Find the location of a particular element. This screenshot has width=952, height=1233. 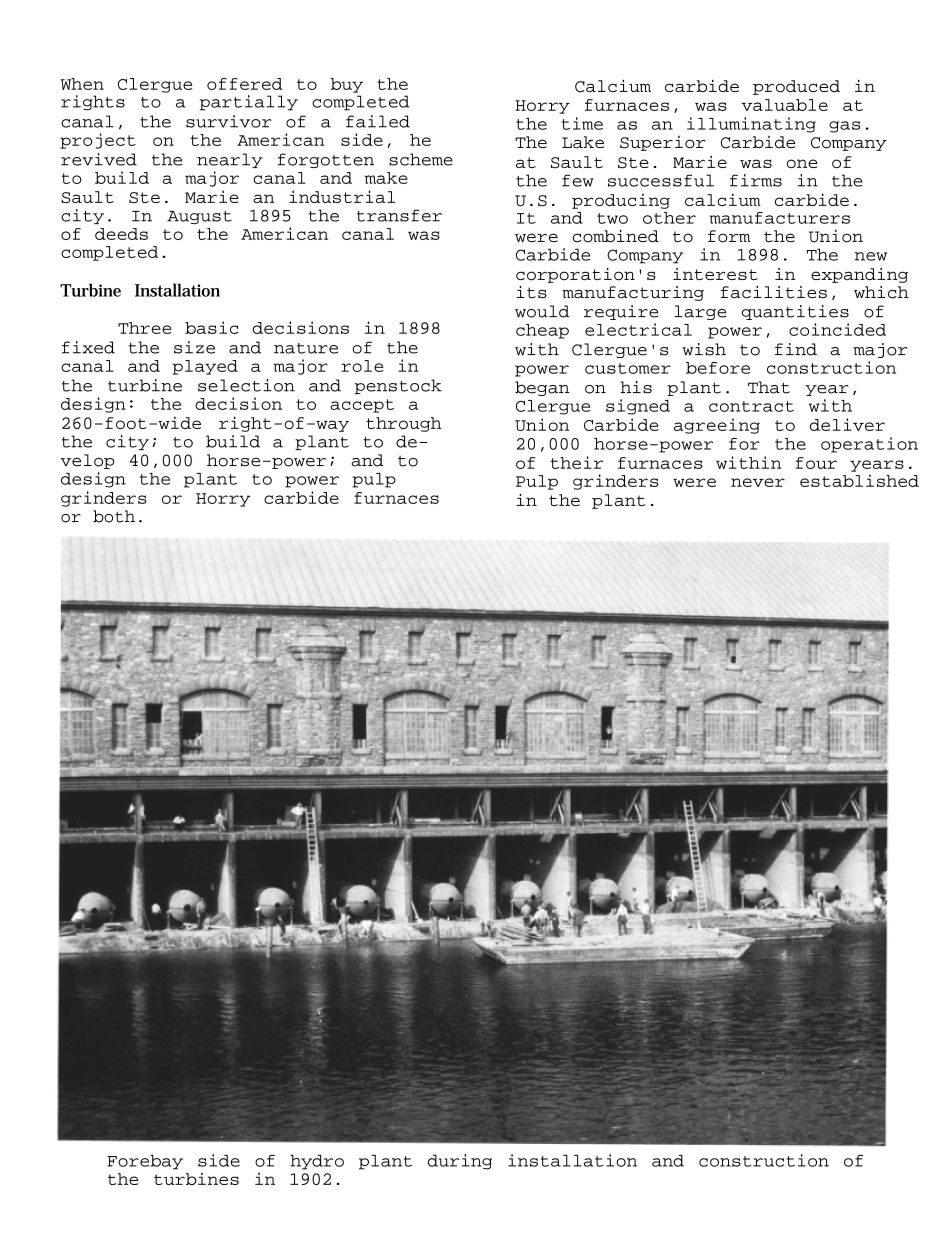

survivor is located at coordinates (229, 121).
